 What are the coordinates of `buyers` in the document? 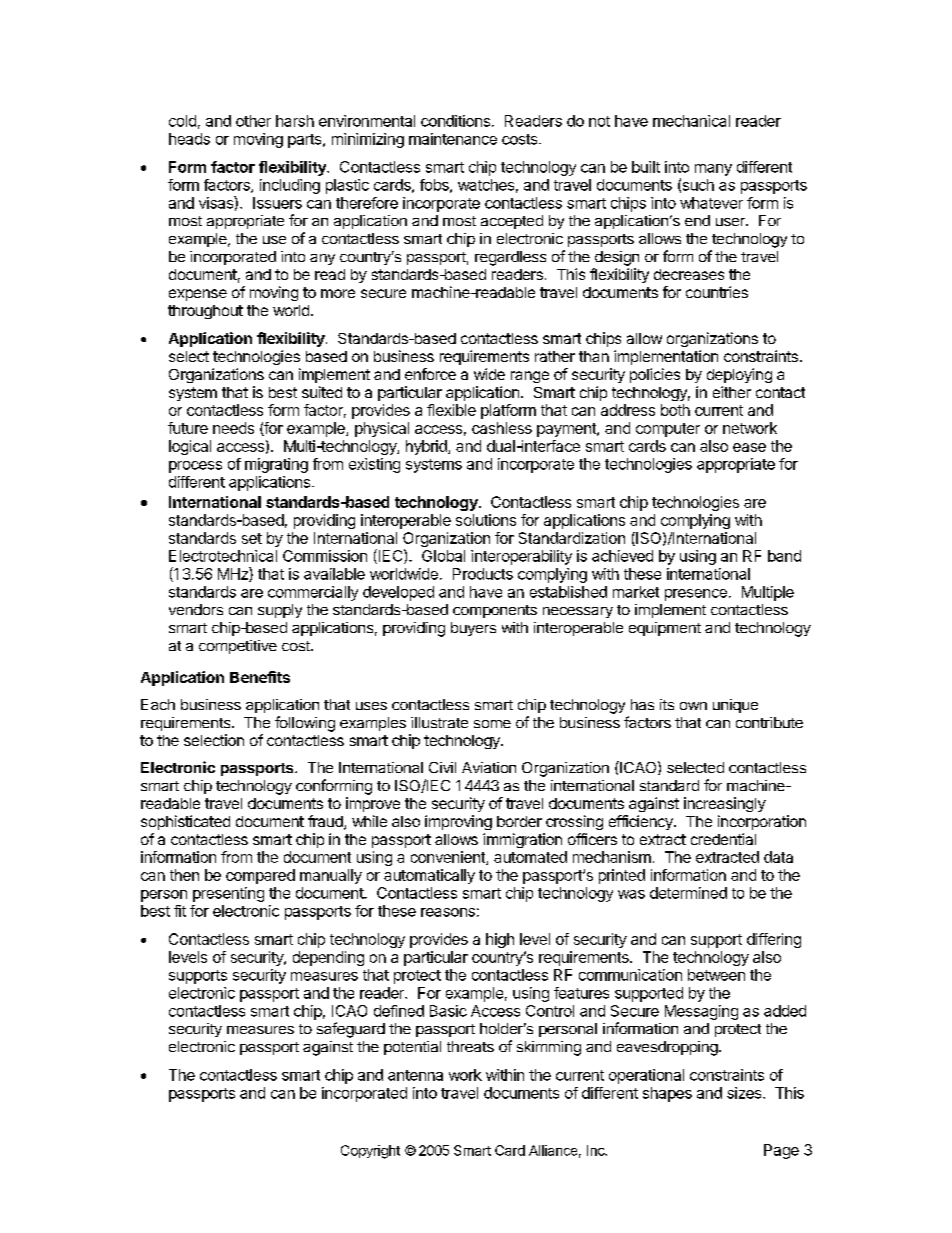 It's located at (473, 629).
